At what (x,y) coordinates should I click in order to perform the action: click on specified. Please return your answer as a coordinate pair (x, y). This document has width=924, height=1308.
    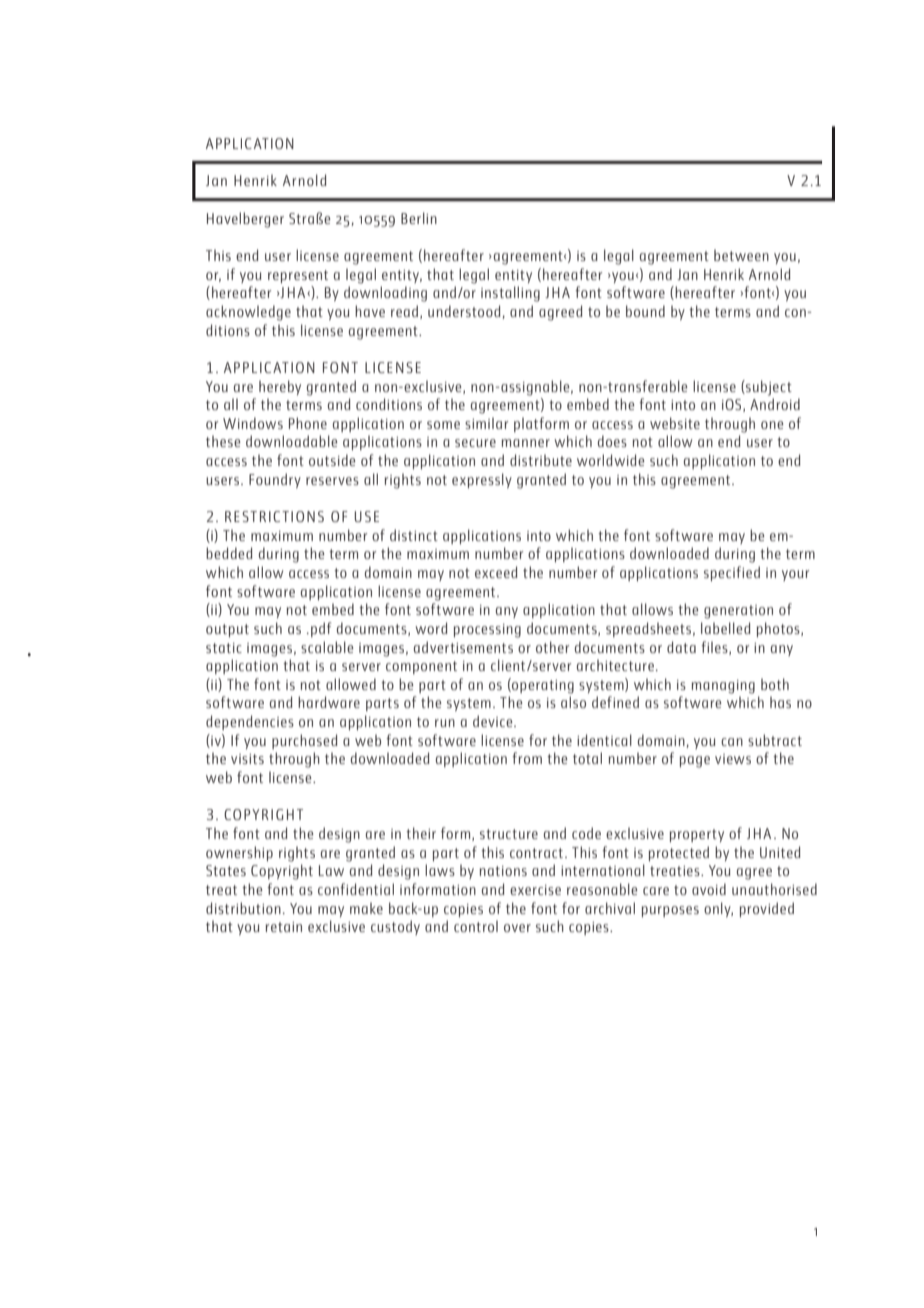
    Looking at the image, I should click on (732, 573).
